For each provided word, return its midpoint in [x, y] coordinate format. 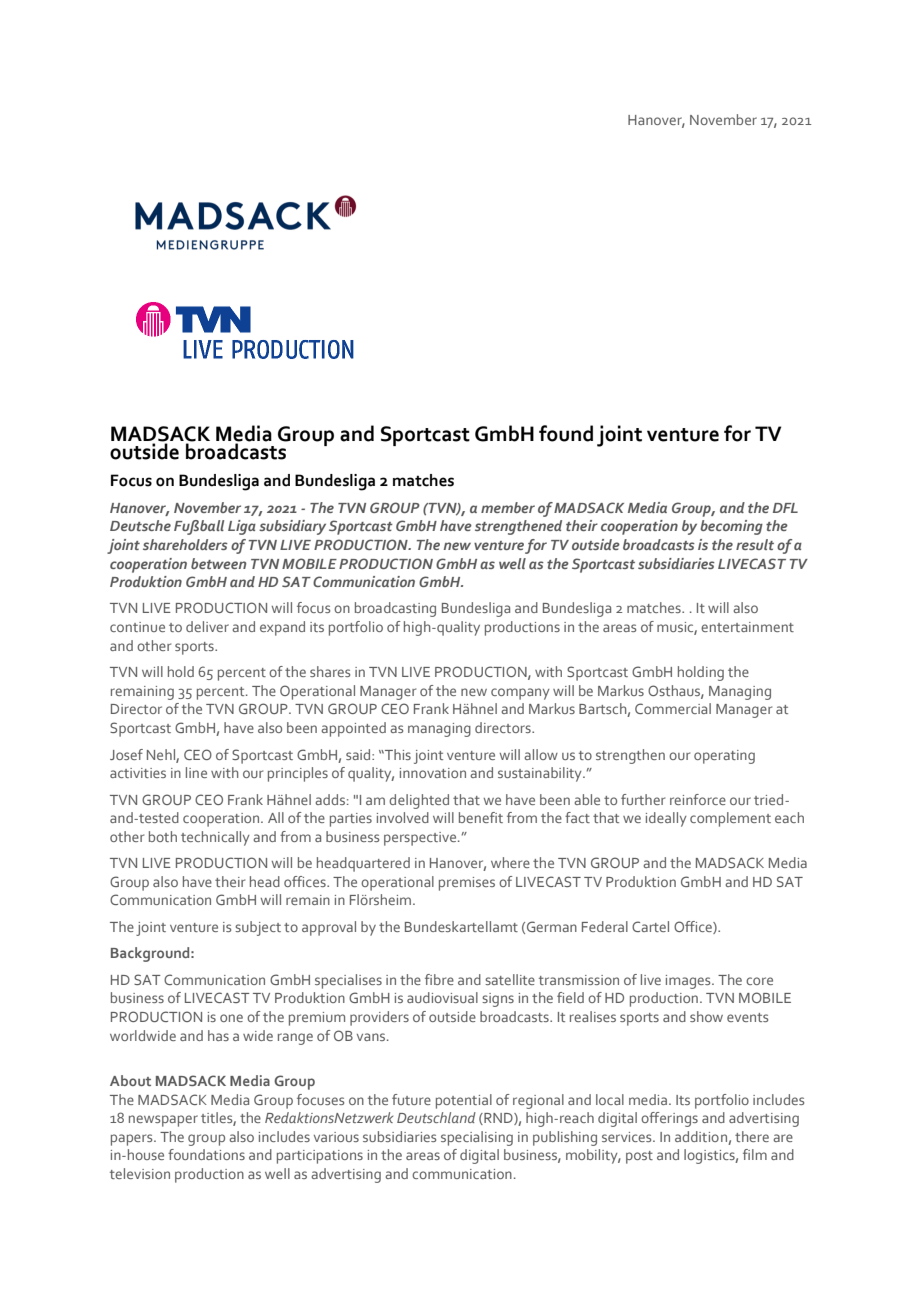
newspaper [163, 1121]
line [196, 772]
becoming [731, 527]
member [508, 507]
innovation [433, 773]
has [218, 1035]
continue [137, 627]
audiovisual [442, 997]
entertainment [747, 627]
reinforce [698, 799]
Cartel [650, 926]
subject [258, 928]
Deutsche [140, 525]
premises [467, 884]
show [706, 1016]
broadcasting [395, 609]
